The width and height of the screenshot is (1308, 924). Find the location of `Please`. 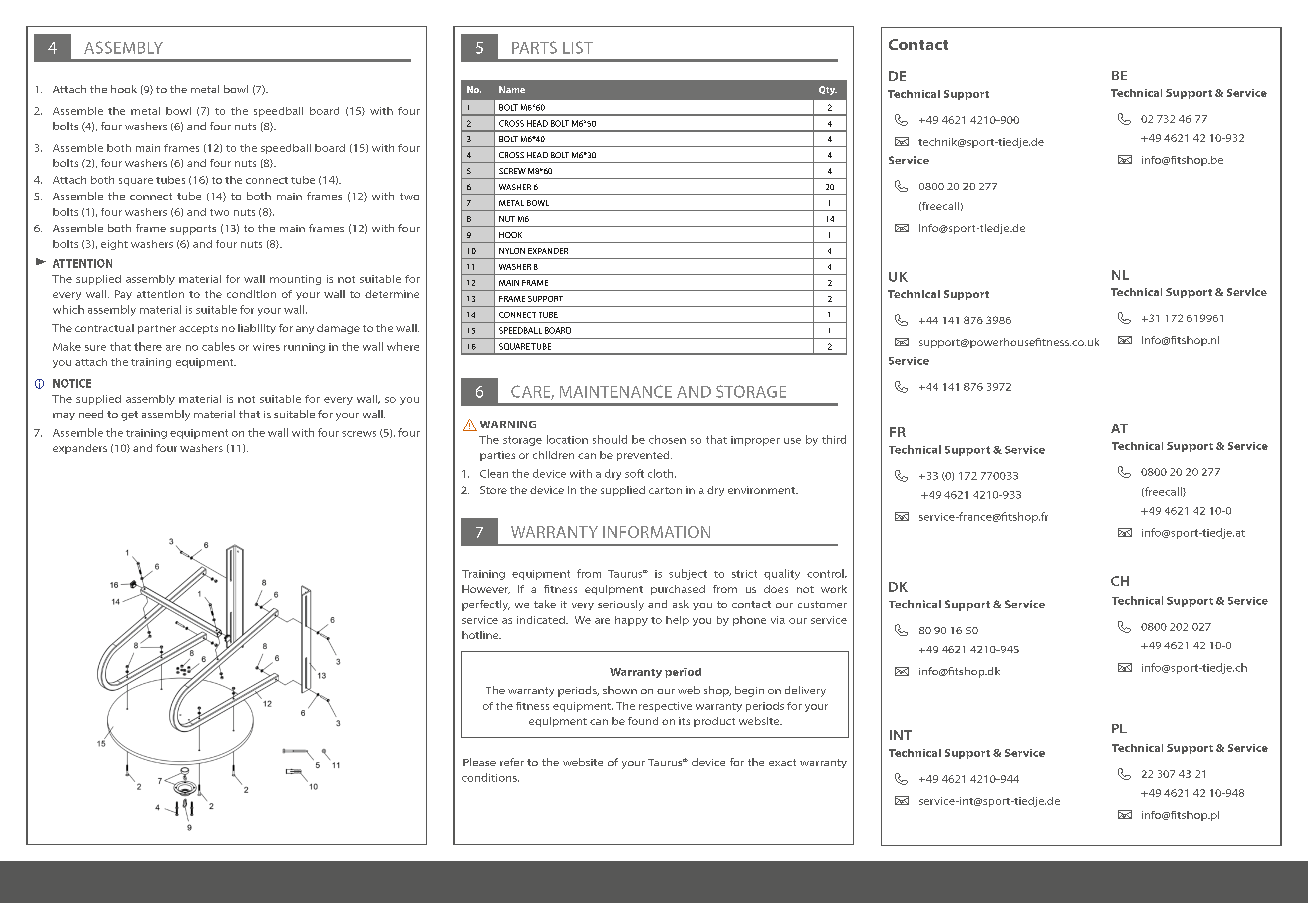

Please is located at coordinates (479, 762).
